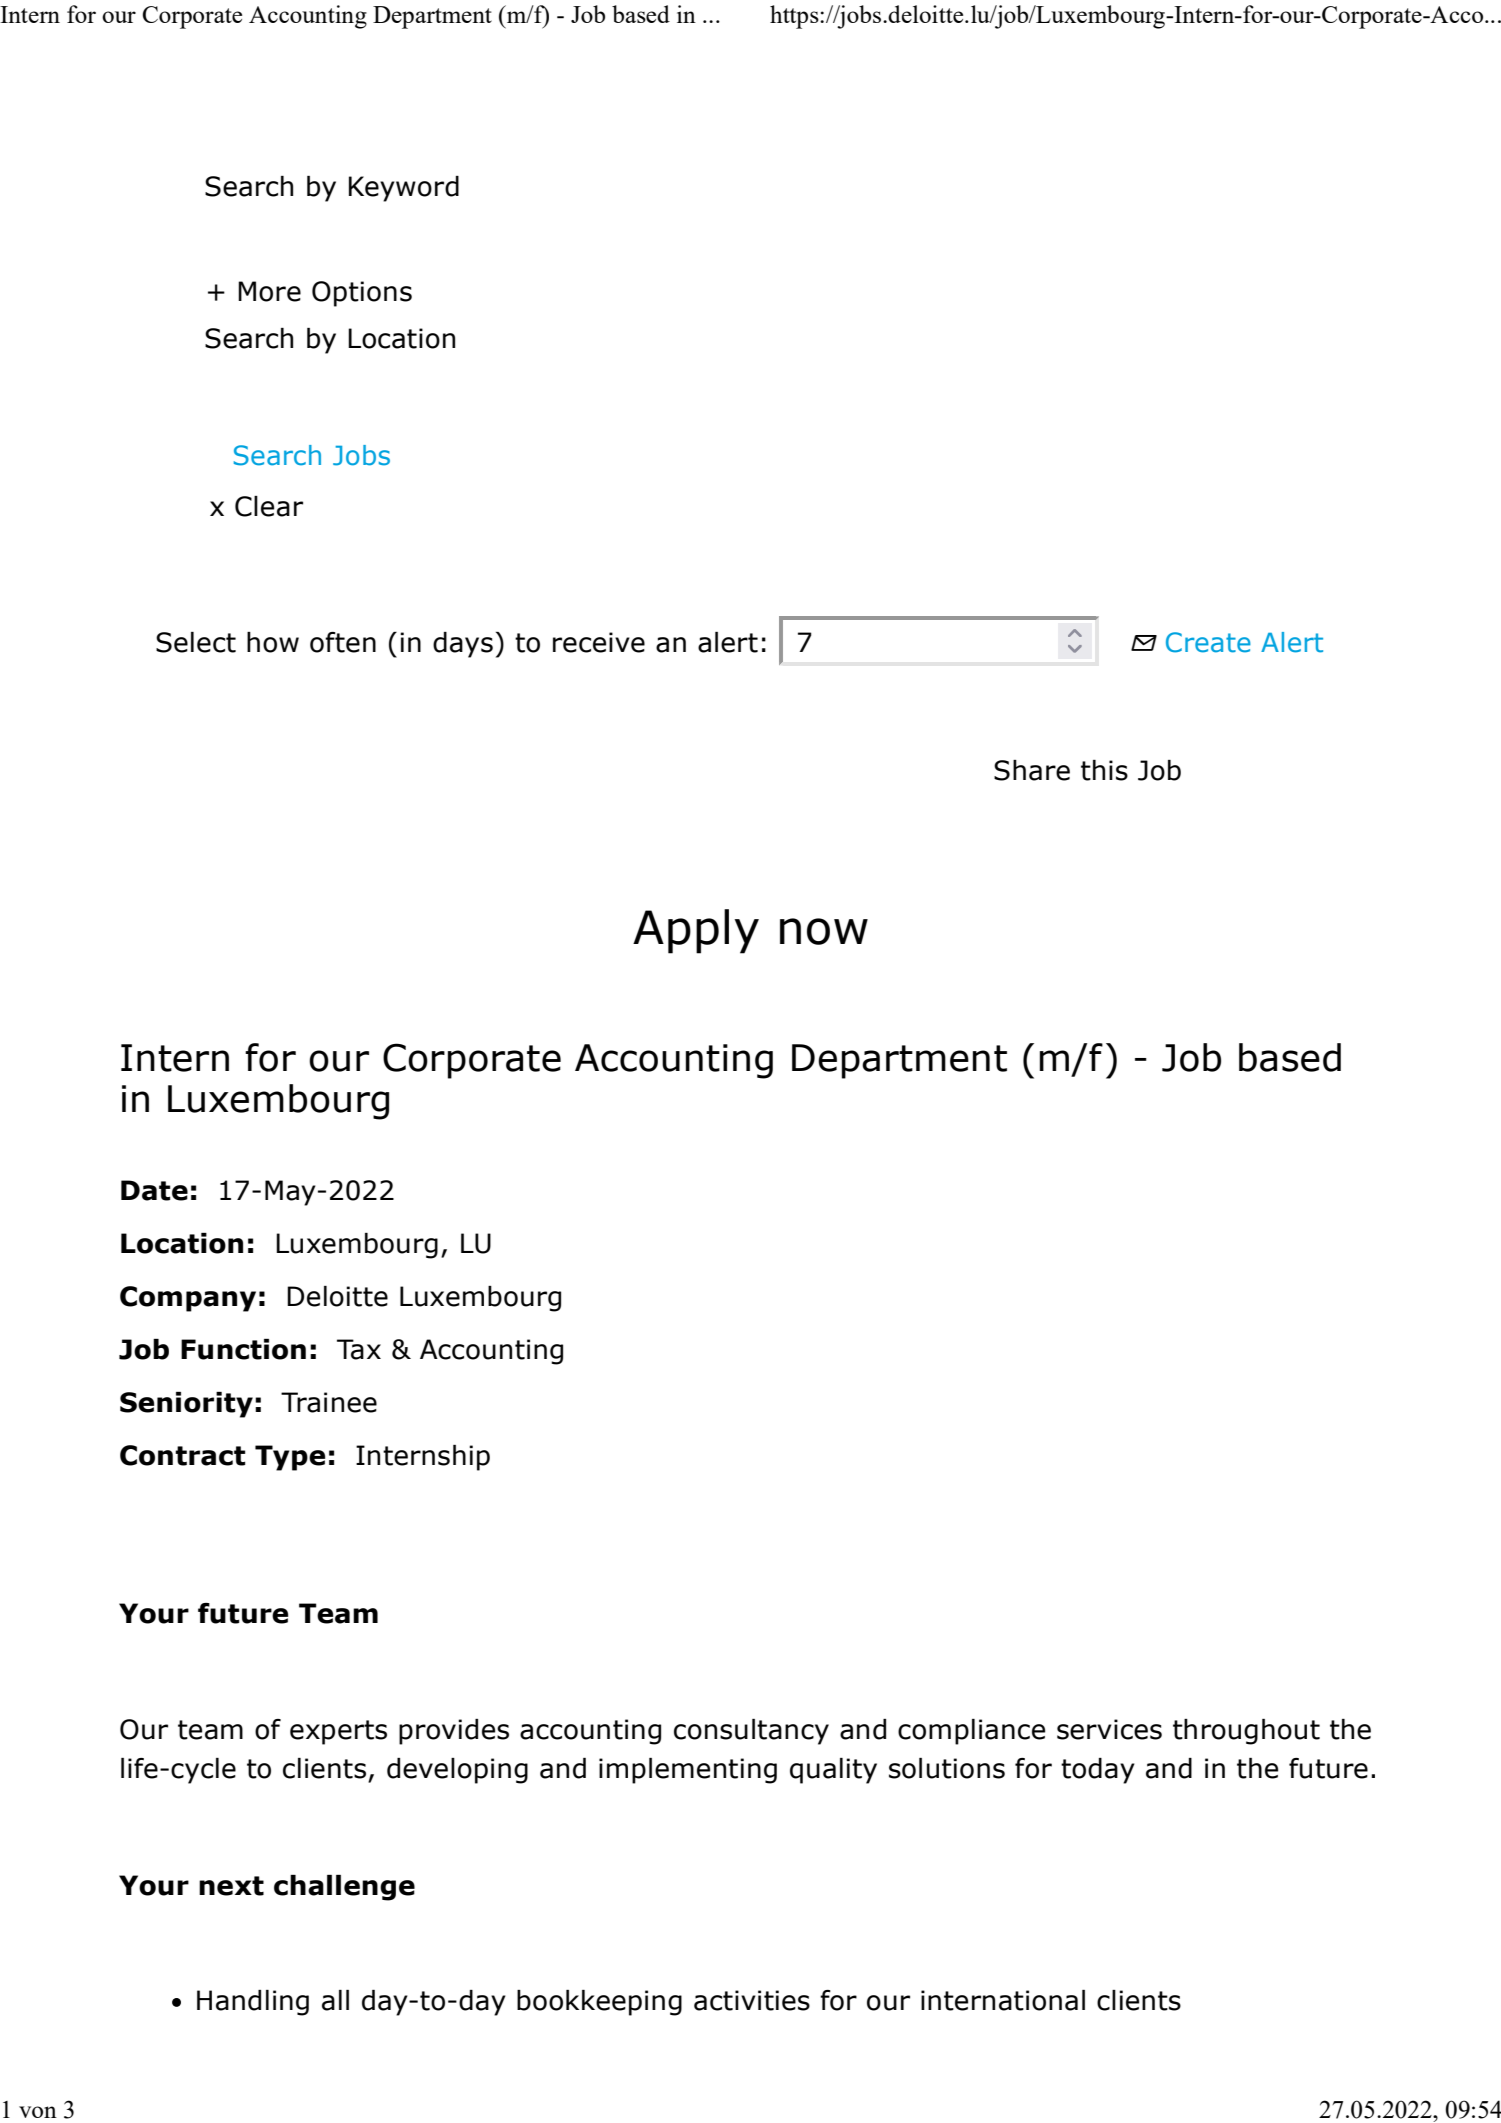 The image size is (1501, 2123). Describe the element at coordinates (599, 2003) in the screenshot. I see `bookkeeping` at that location.
